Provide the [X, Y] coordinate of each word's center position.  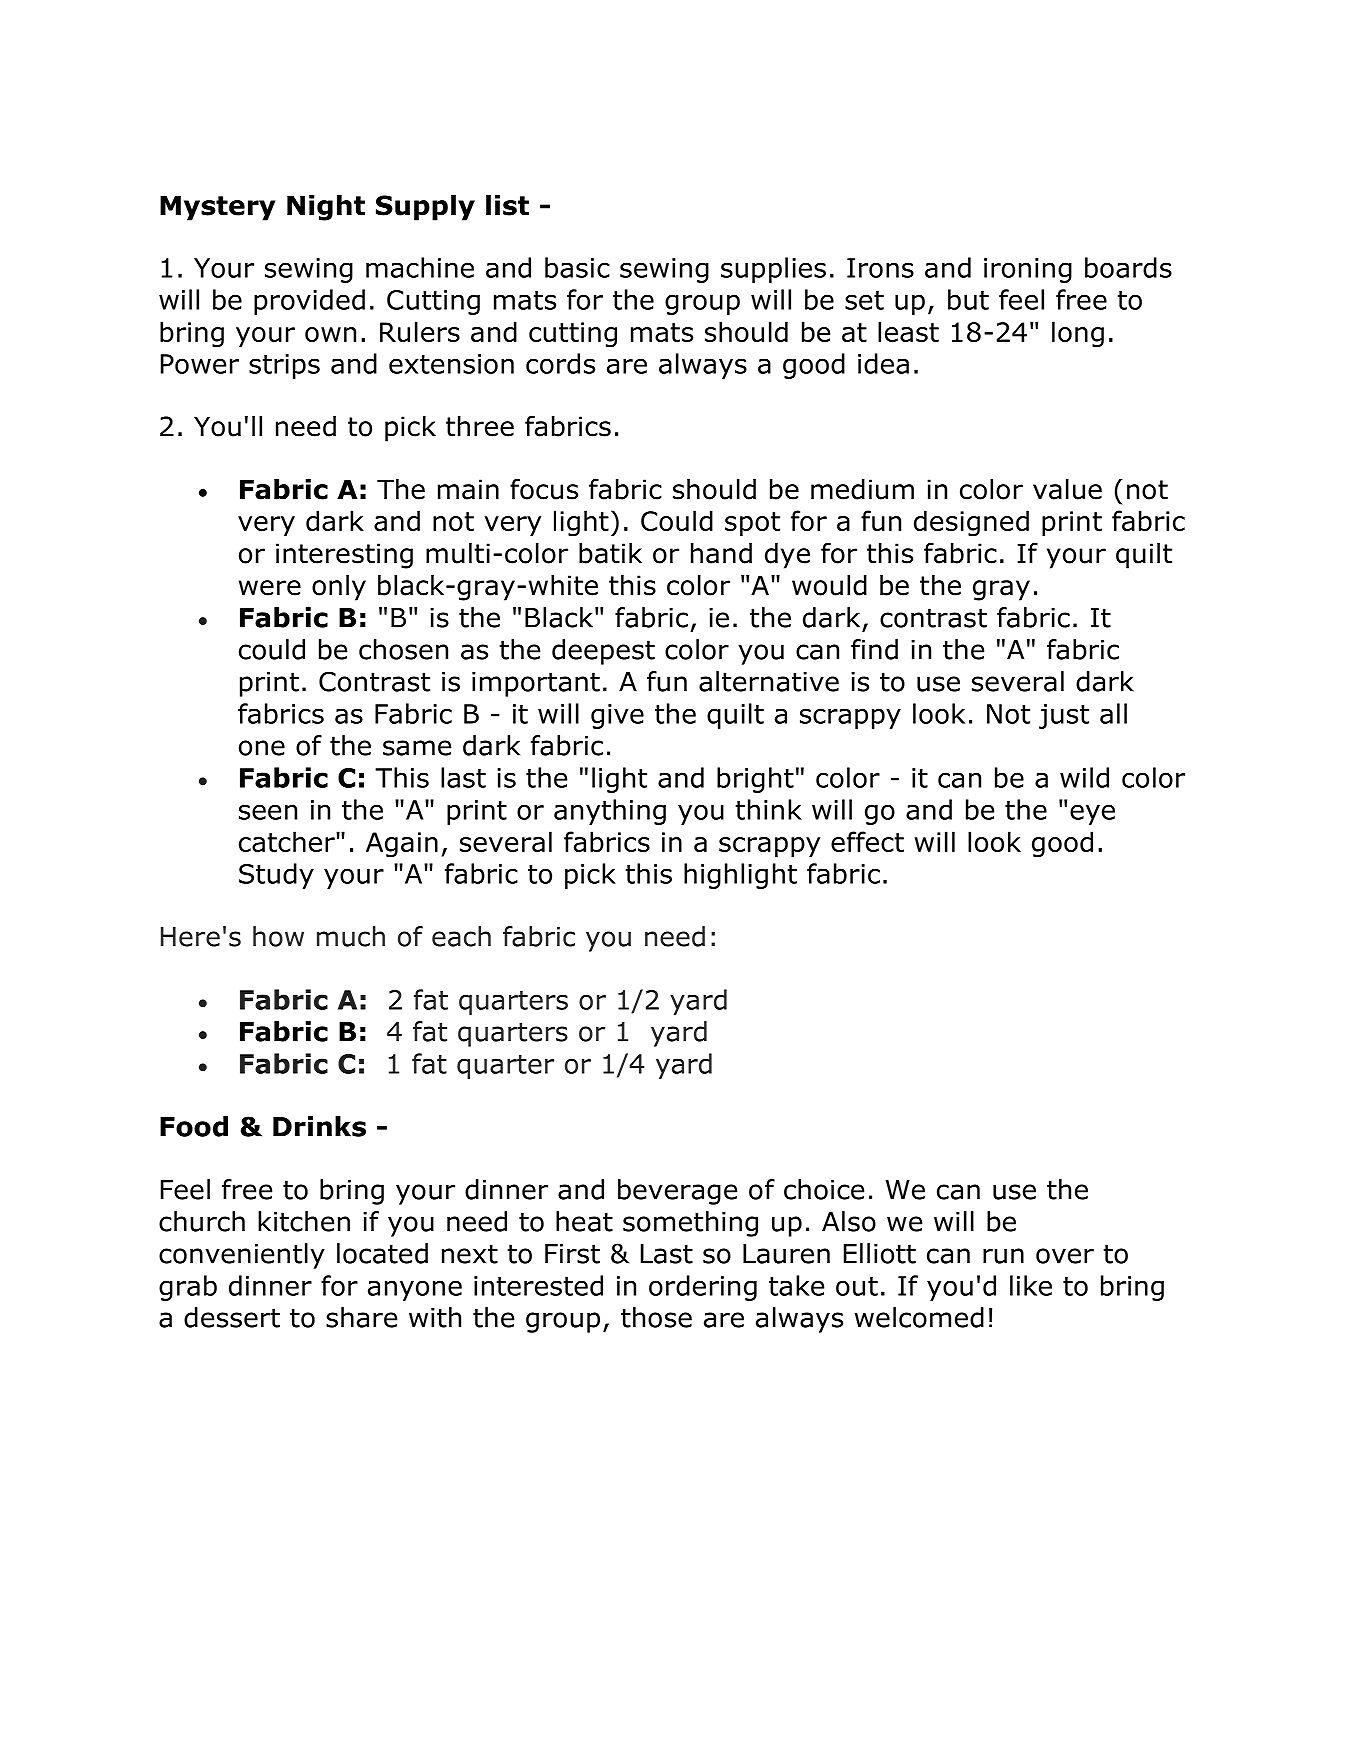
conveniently [242, 1256]
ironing [1028, 270]
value [1067, 489]
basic [577, 267]
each [461, 936]
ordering [703, 1288]
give [617, 716]
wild [1084, 777]
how [278, 936]
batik [610, 553]
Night [326, 208]
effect [867, 841]
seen [268, 812]
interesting [344, 556]
